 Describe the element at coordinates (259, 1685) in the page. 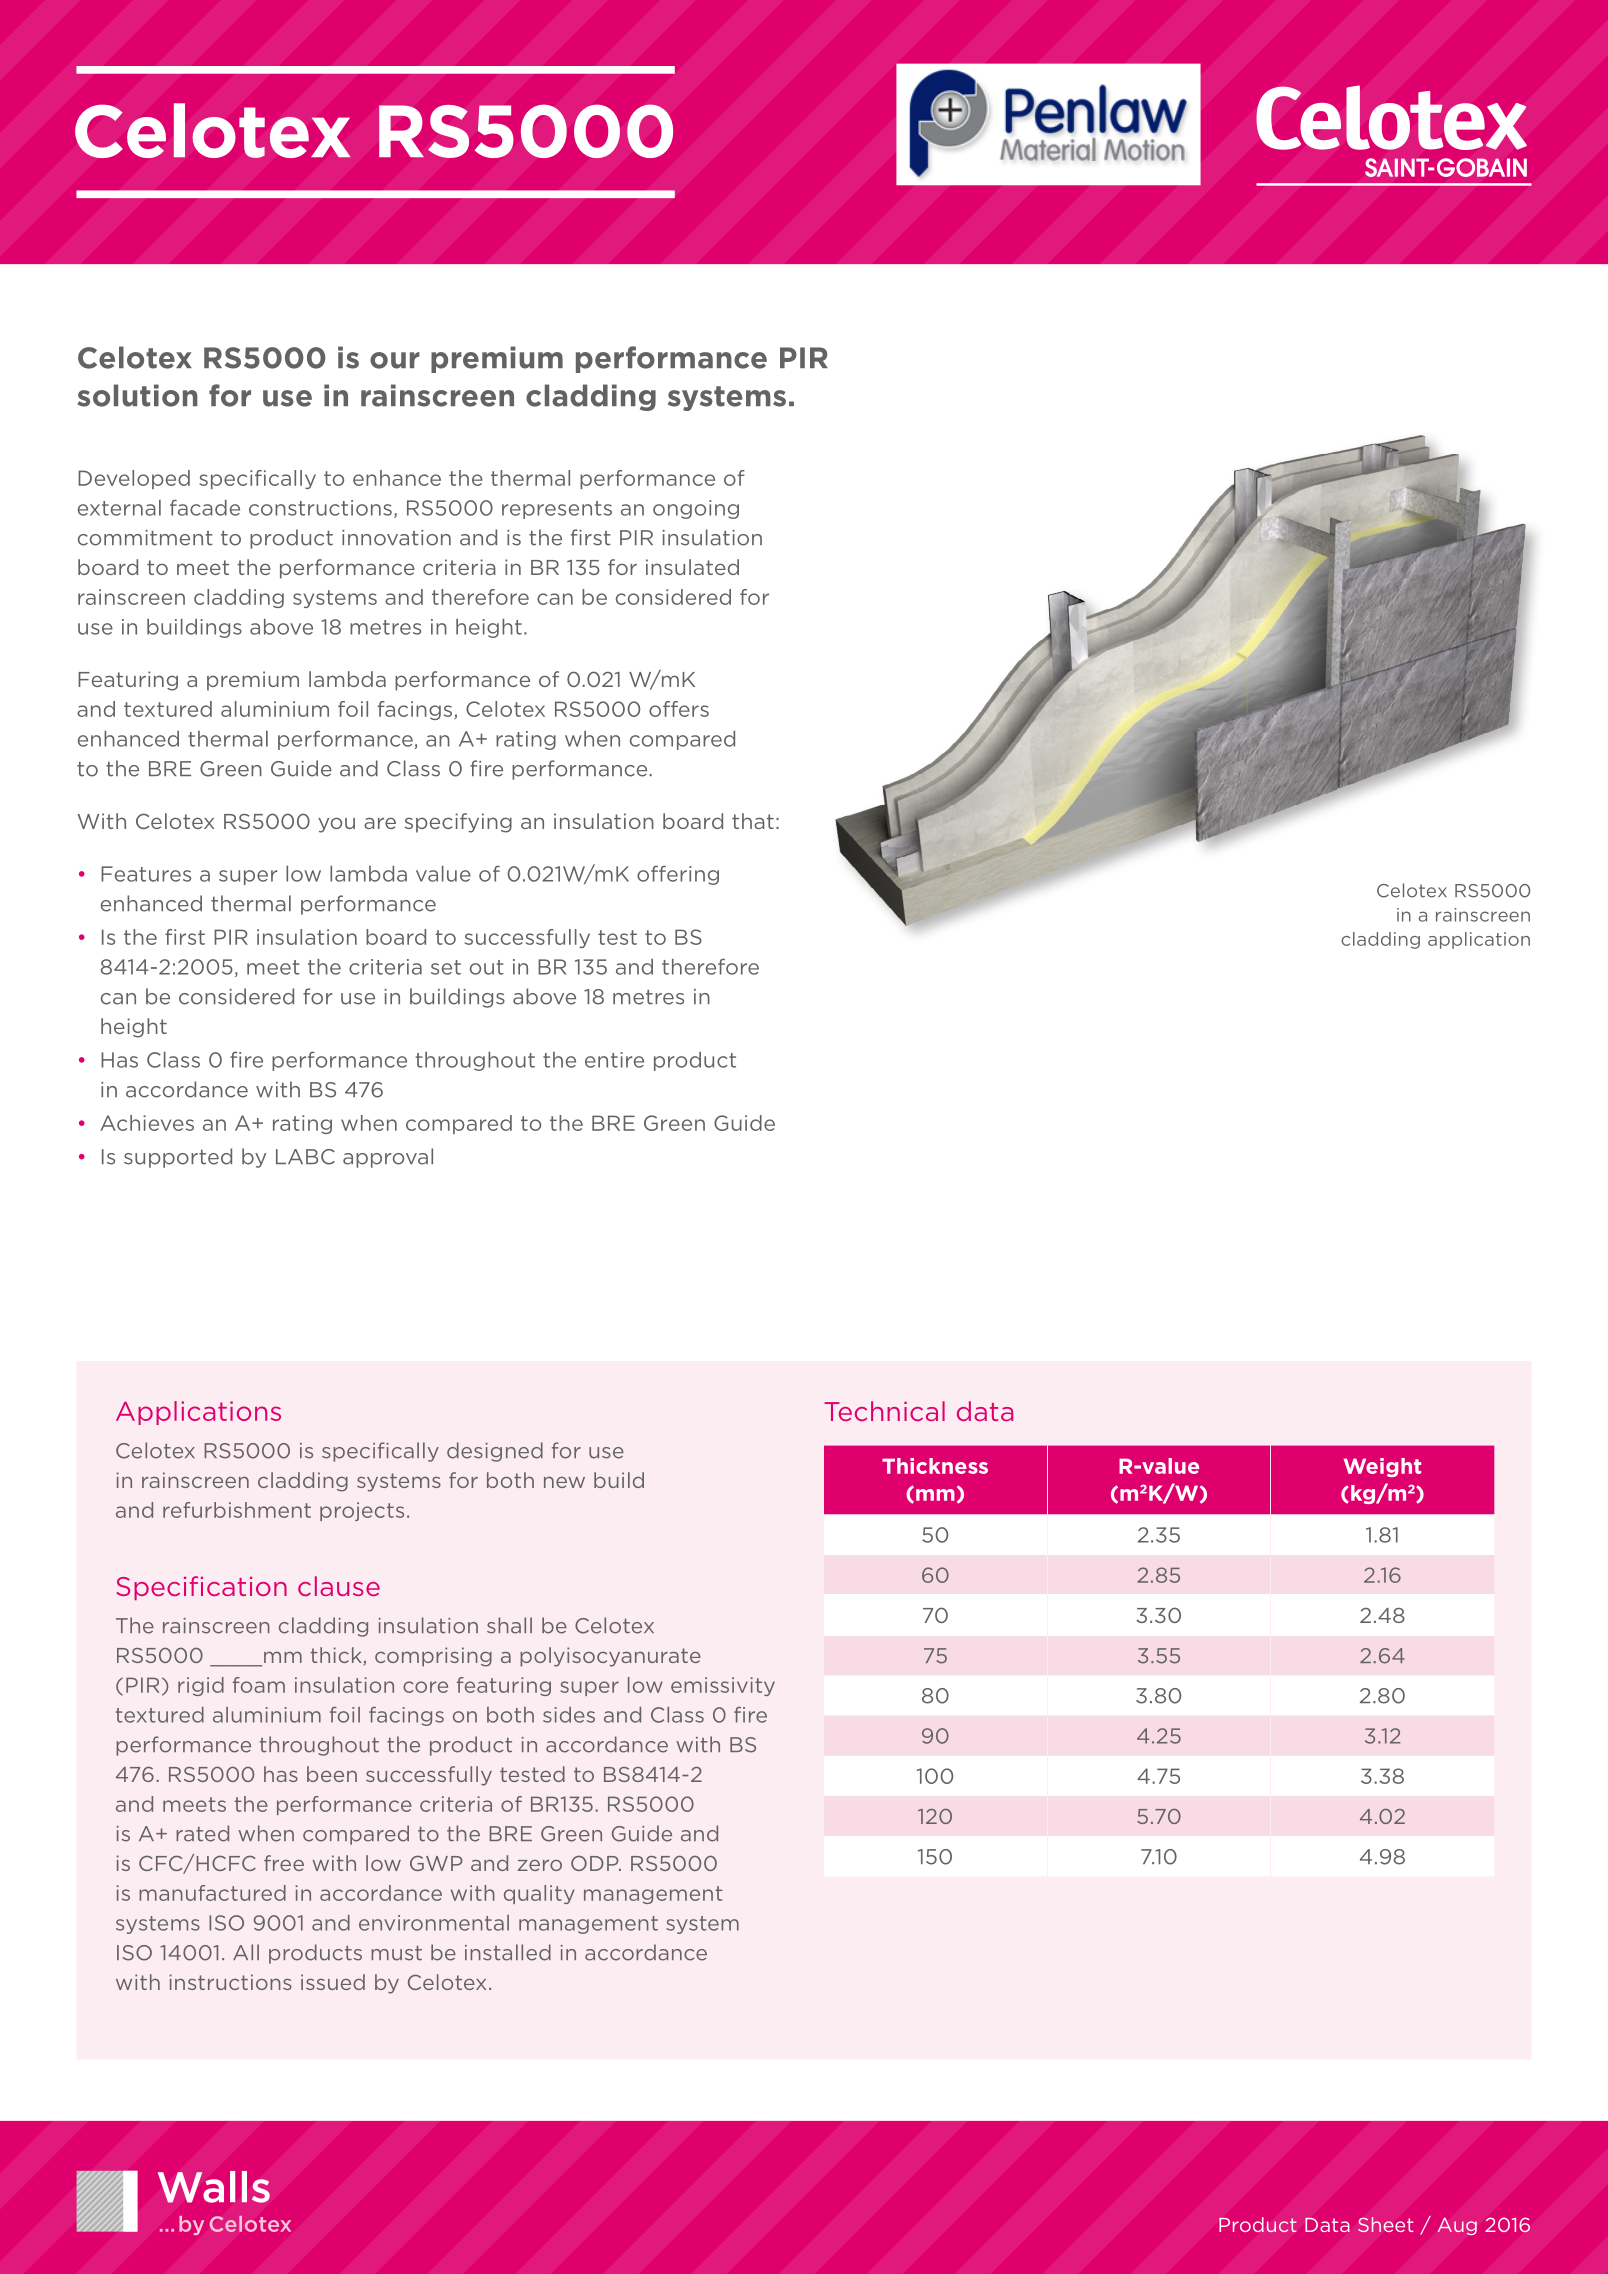

I see `foam` at that location.
